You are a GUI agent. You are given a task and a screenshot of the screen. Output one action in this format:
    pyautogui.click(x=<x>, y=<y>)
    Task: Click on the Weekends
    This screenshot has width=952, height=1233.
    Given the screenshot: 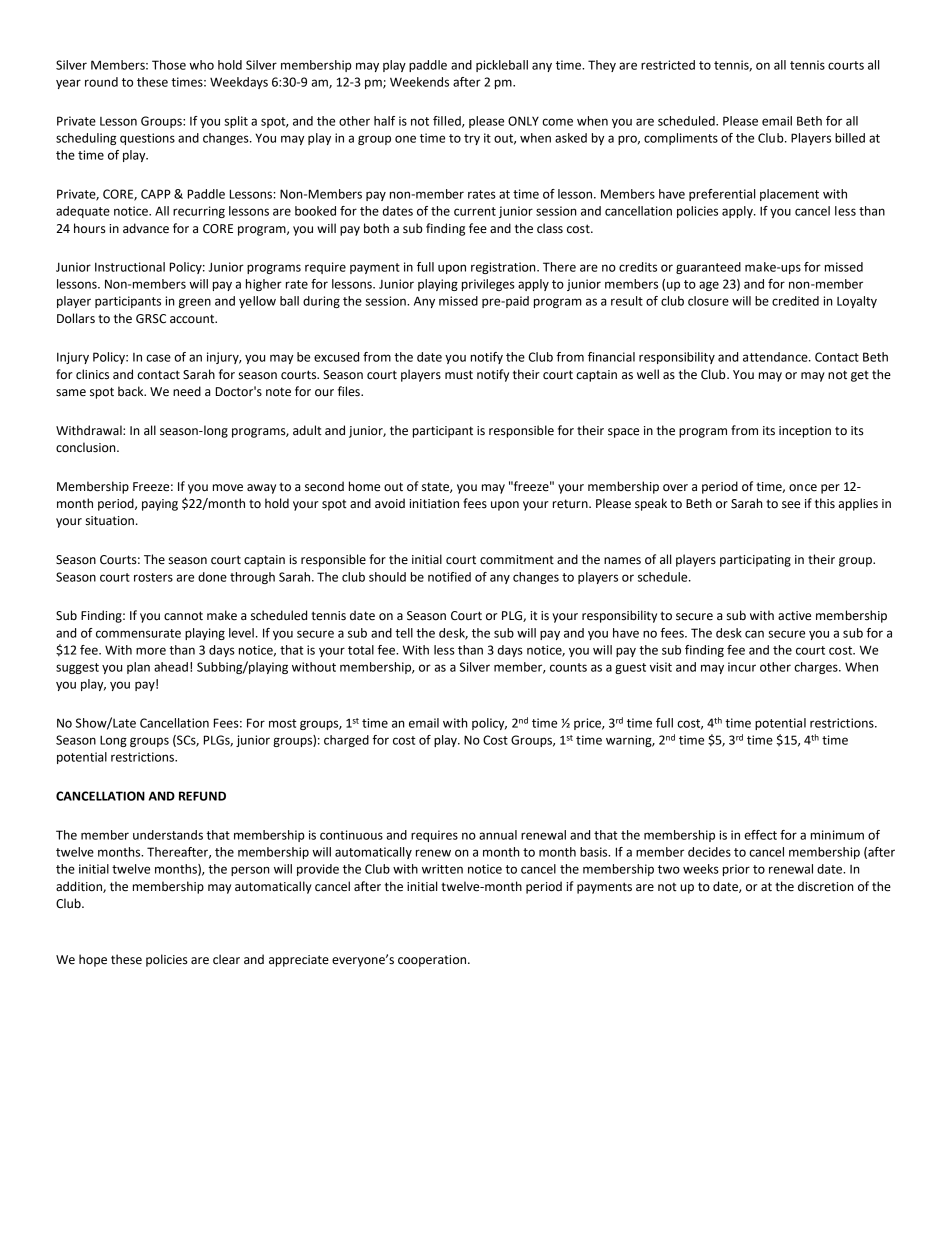 What is the action you would take?
    pyautogui.click(x=419, y=82)
